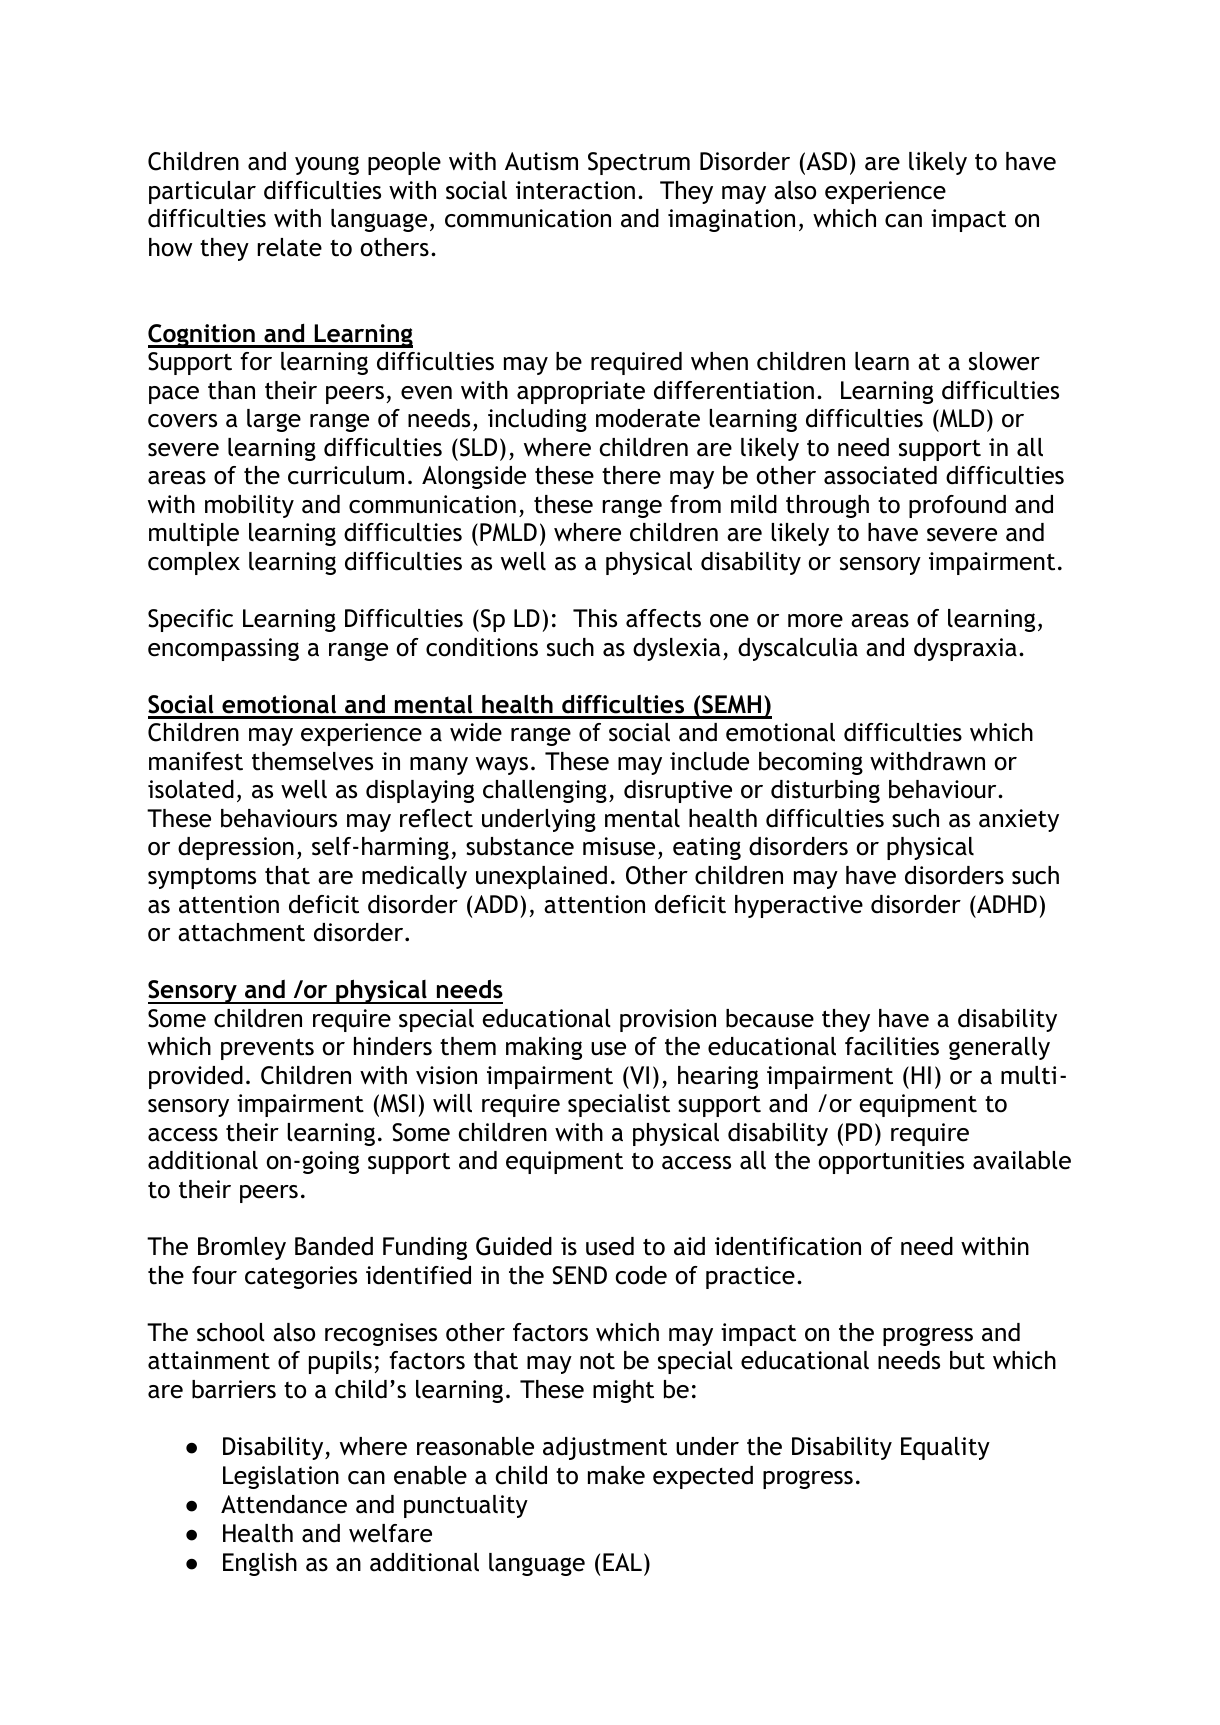 This page has width=1220, height=1725. Describe the element at coordinates (289, 247) in the page. I see `relate` at that location.
